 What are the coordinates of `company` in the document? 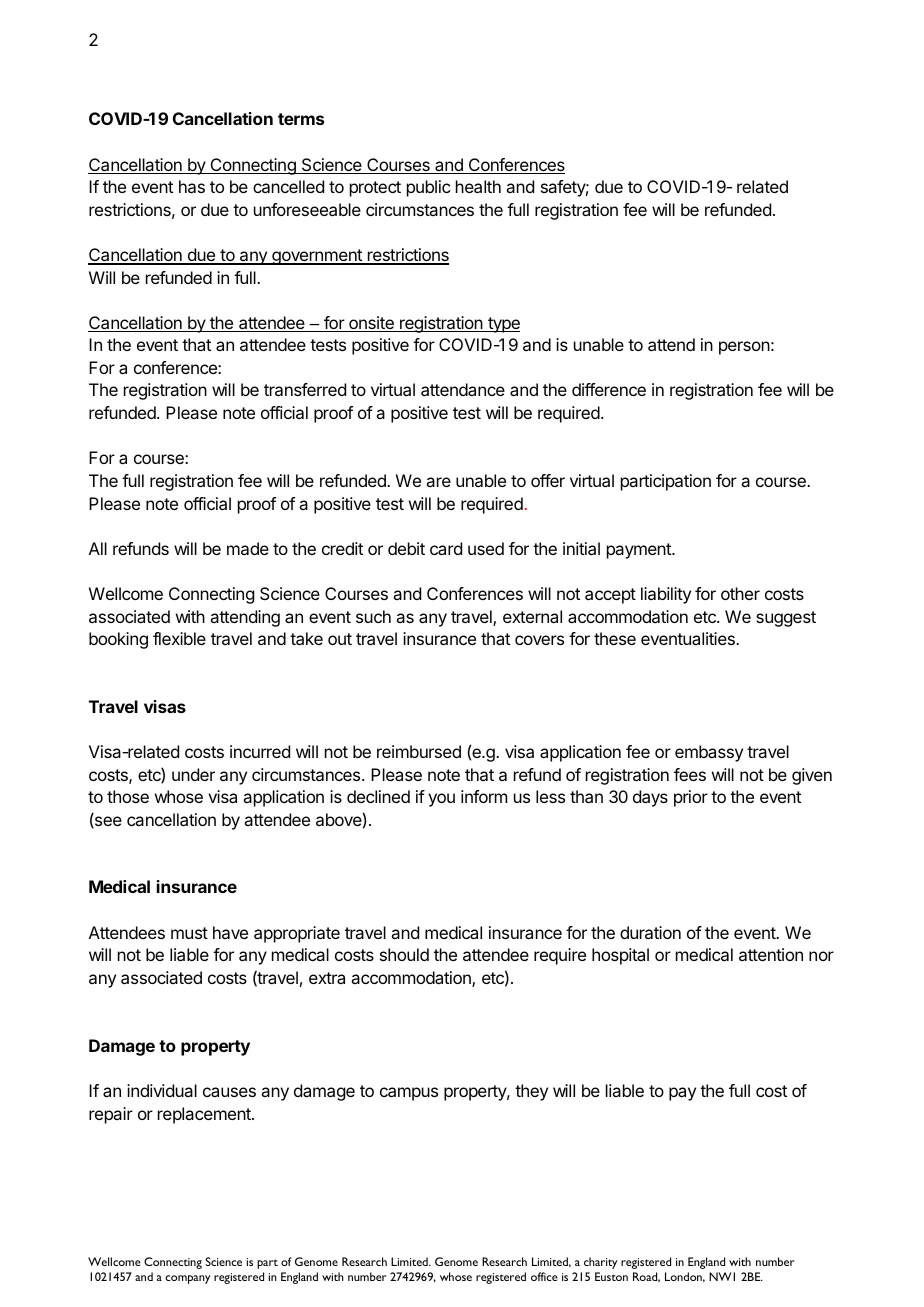 It's located at (187, 1279).
